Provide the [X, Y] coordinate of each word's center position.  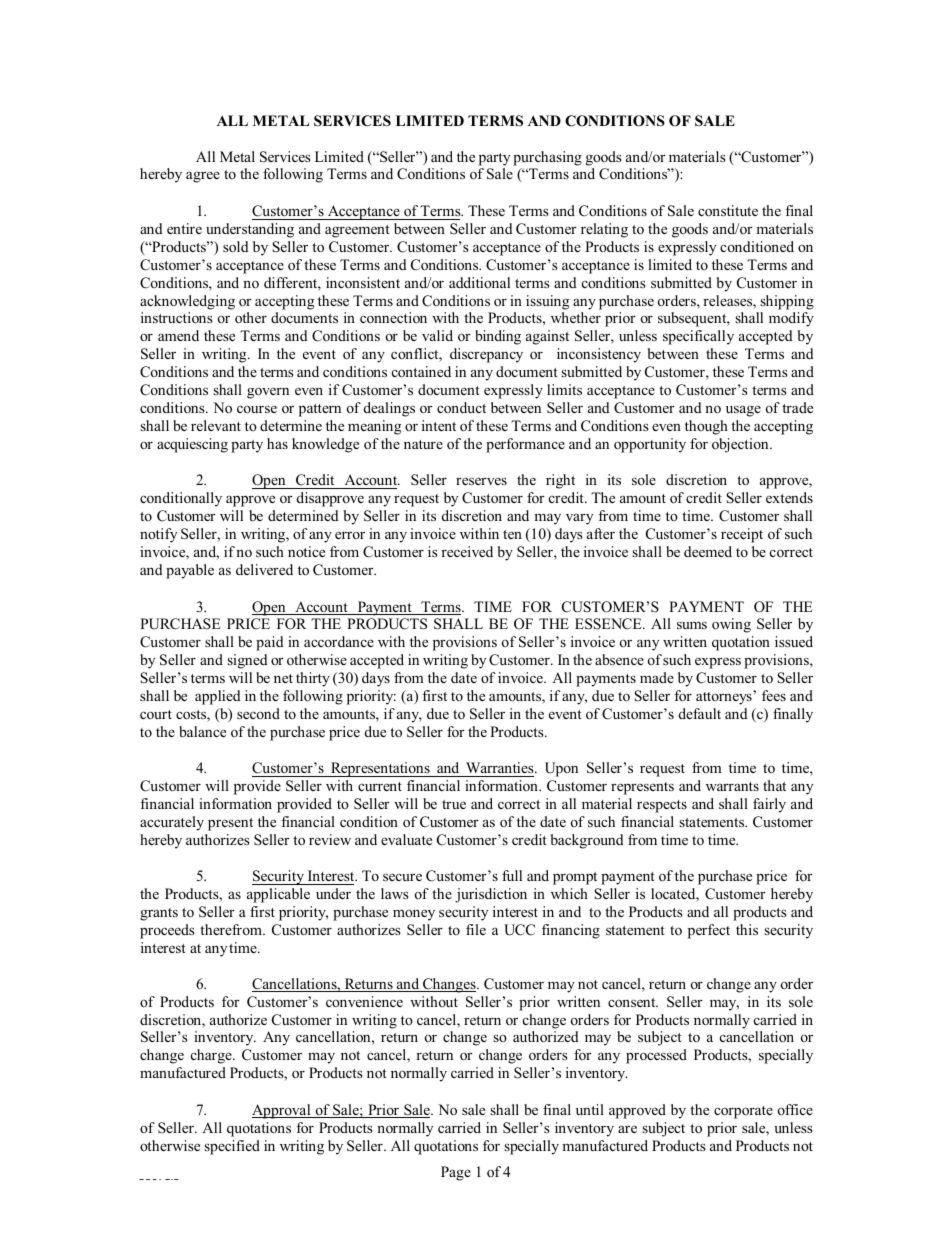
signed [247, 661]
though [706, 427]
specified [232, 1147]
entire [184, 228]
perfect [709, 931]
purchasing [547, 158]
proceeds [167, 931]
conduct [461, 407]
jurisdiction [491, 895]
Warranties [501, 767]
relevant [216, 425]
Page [456, 1173]
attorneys [725, 698]
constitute [728, 210]
